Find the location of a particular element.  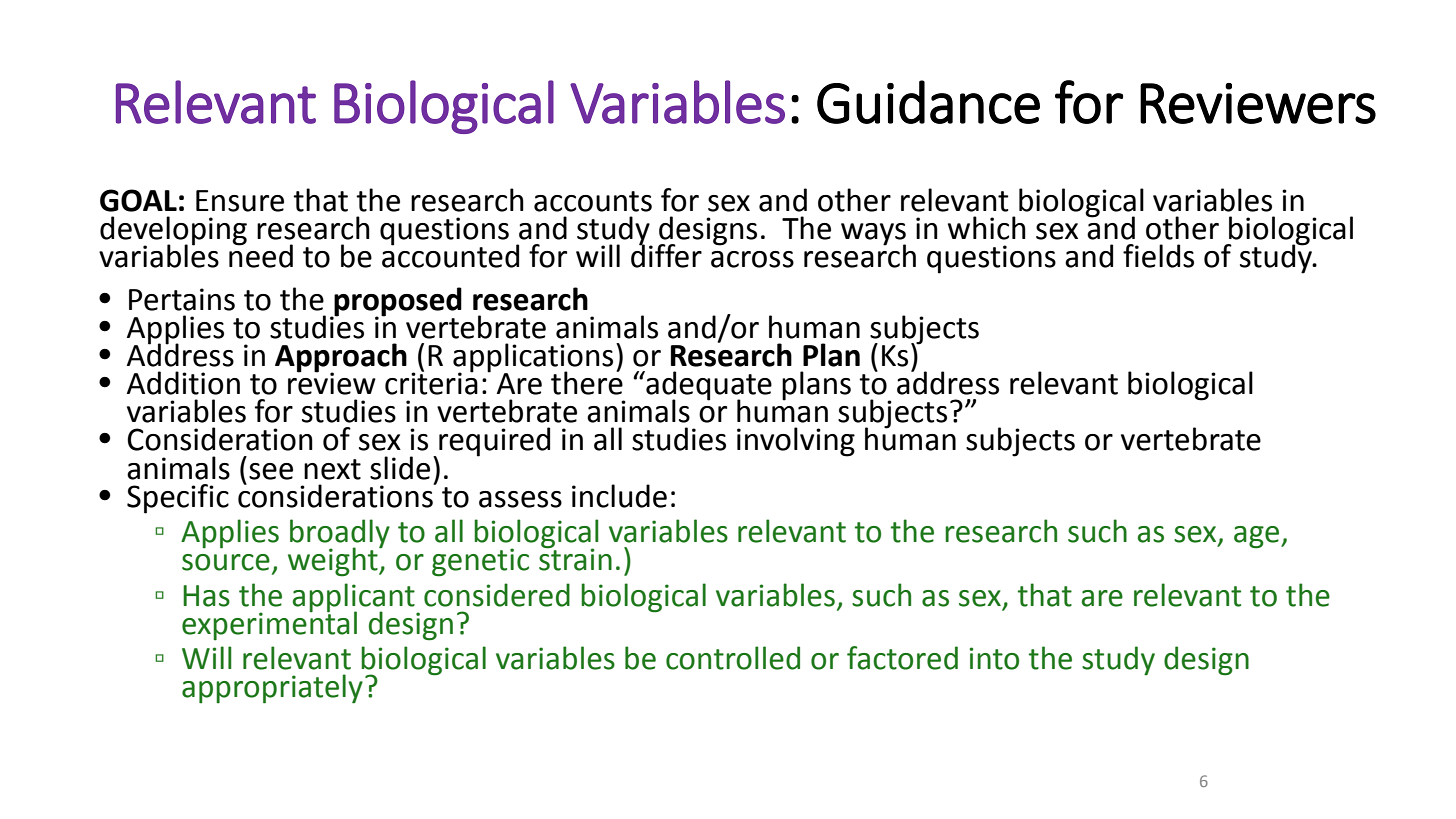

involving is located at coordinates (796, 442).
